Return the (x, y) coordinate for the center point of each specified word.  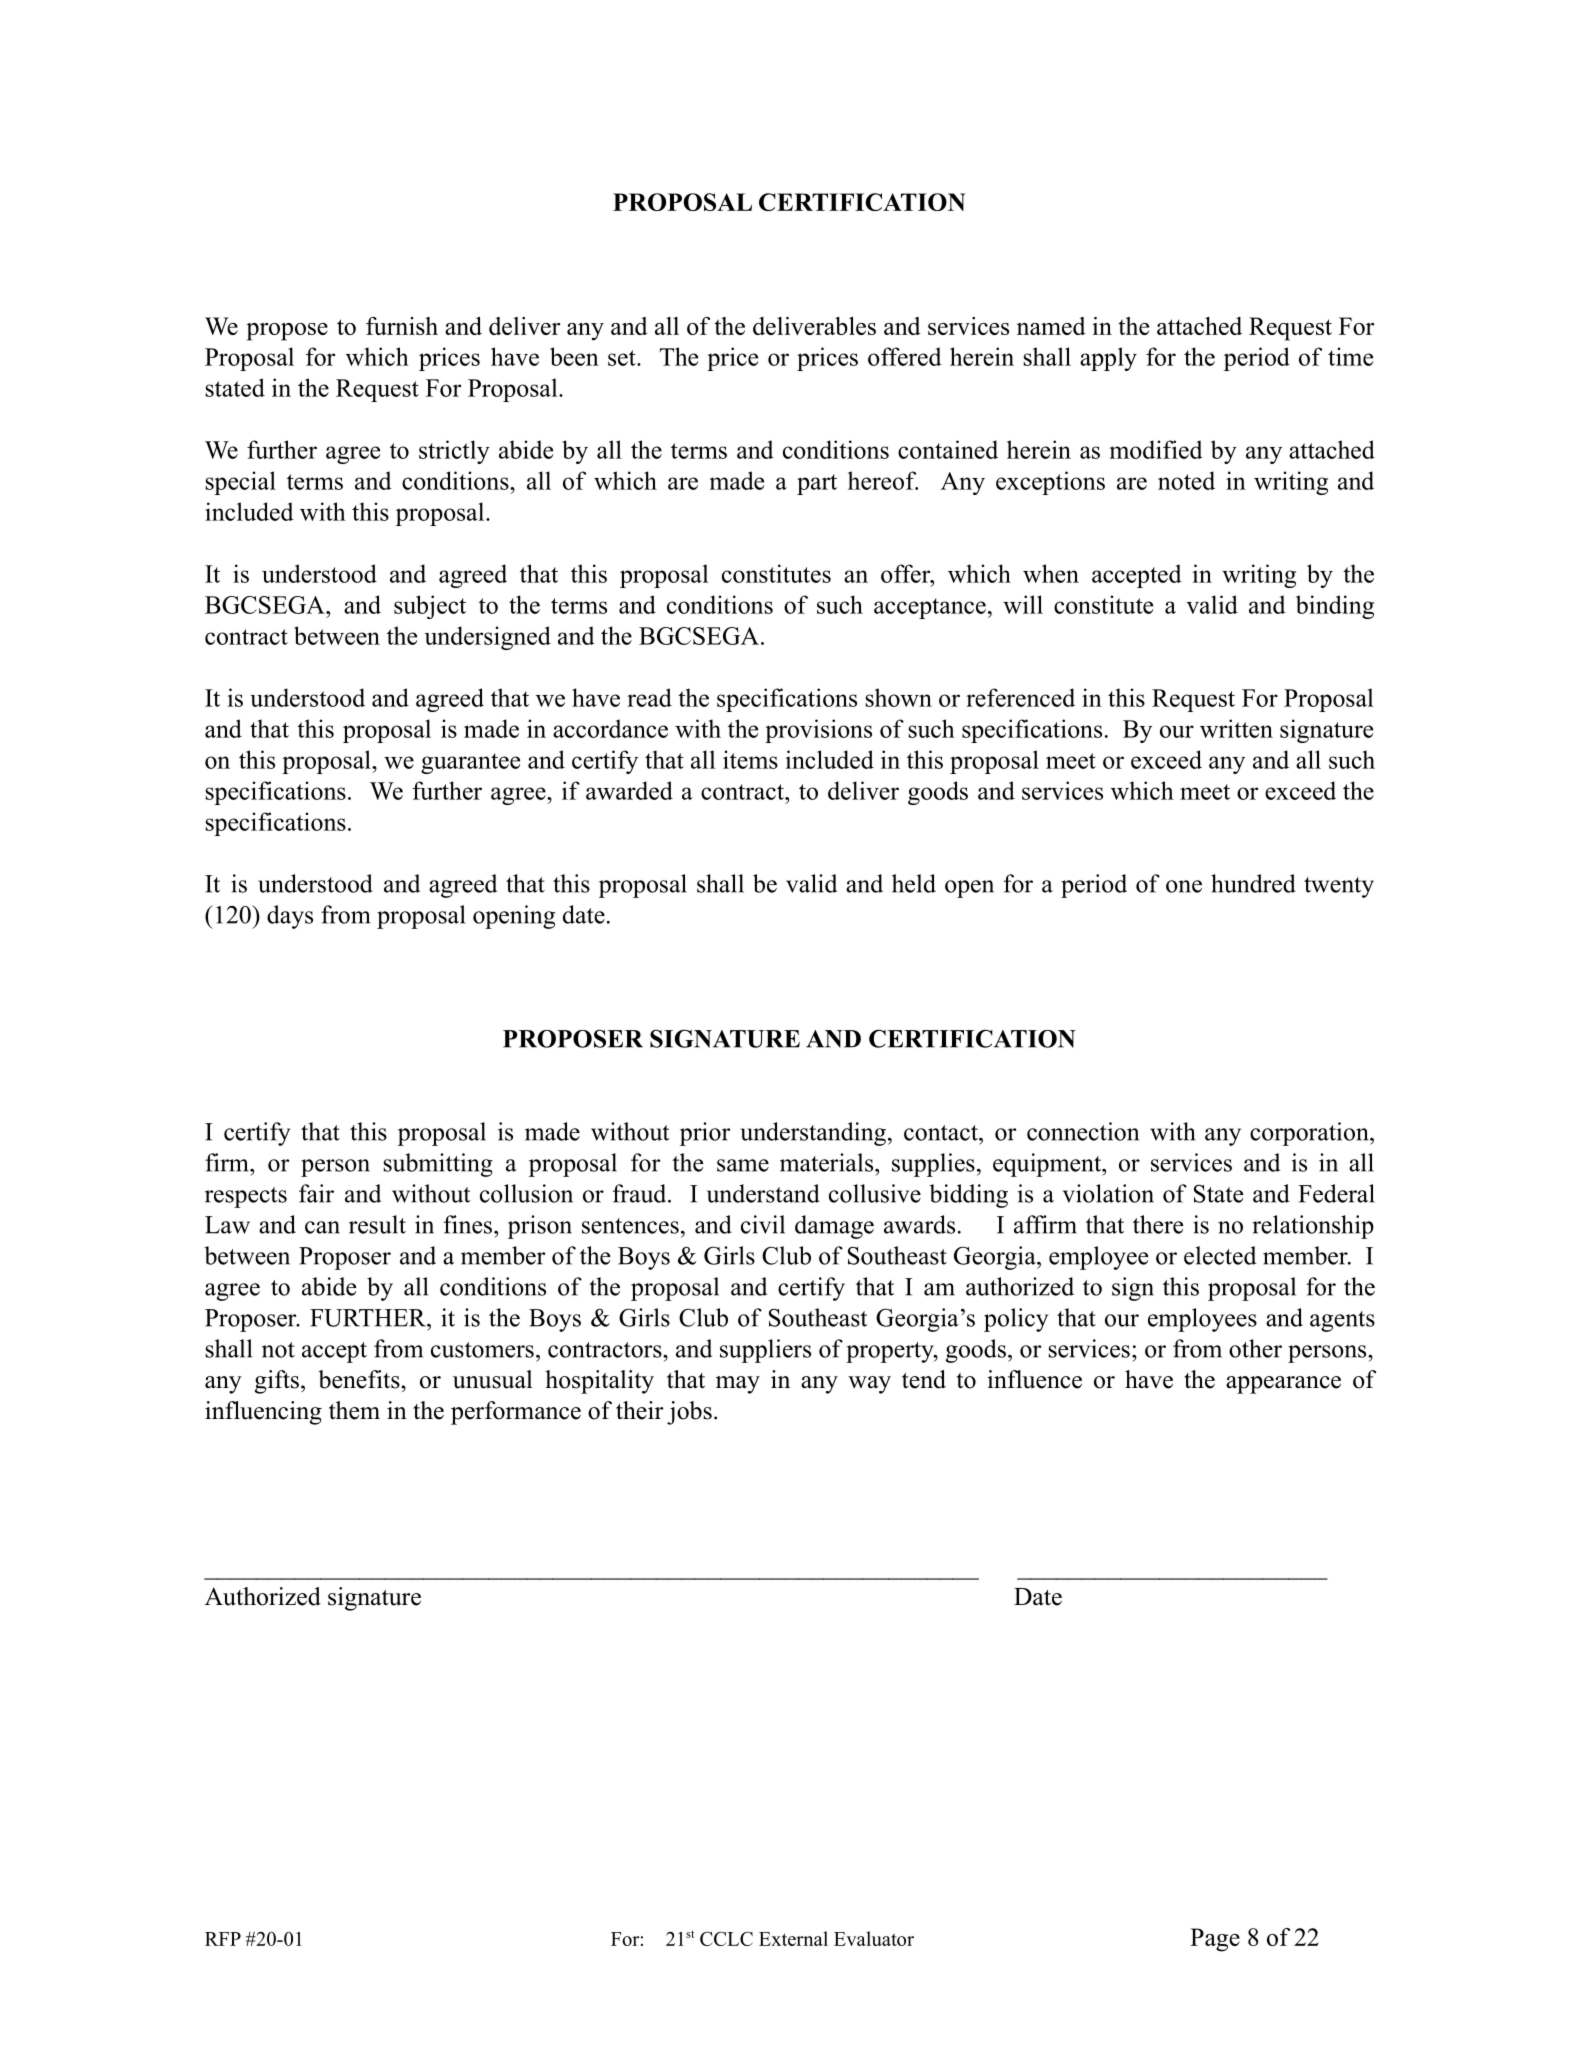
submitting (438, 1165)
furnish (402, 326)
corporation (1310, 1134)
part (817, 484)
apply (1108, 359)
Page (1215, 1940)
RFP (223, 1939)
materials (828, 1162)
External (793, 1938)
